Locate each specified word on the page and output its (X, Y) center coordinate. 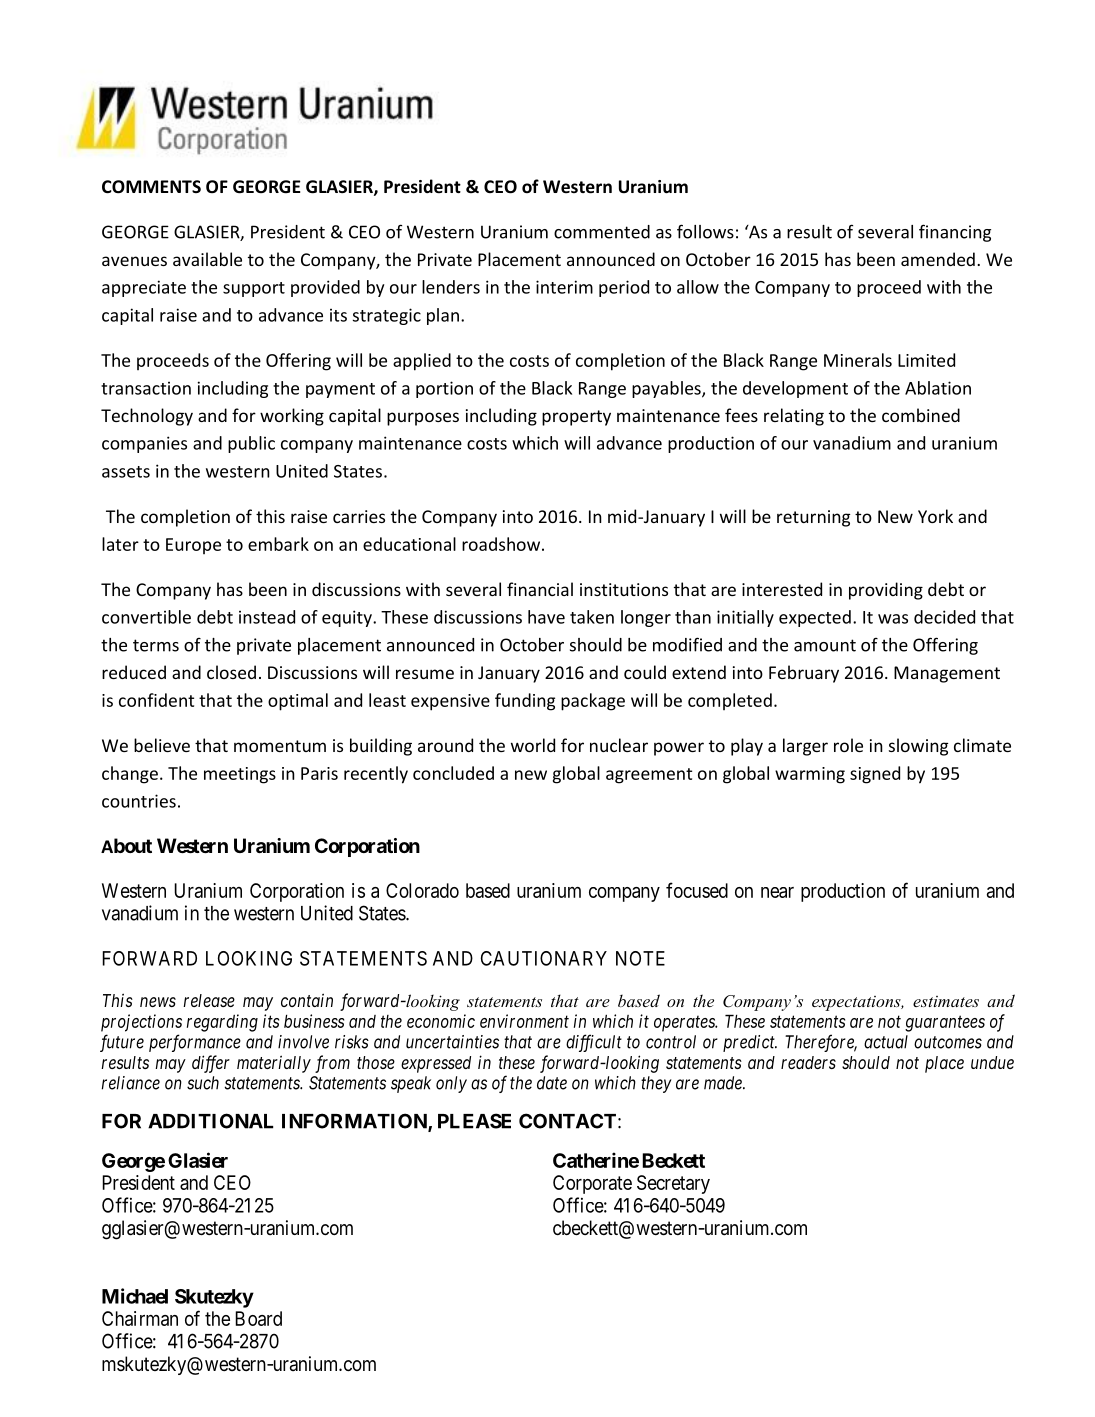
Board (258, 1318)
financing (955, 233)
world (533, 745)
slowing (918, 747)
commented (602, 232)
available (207, 259)
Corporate (592, 1184)
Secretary (673, 1184)
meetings (240, 775)
